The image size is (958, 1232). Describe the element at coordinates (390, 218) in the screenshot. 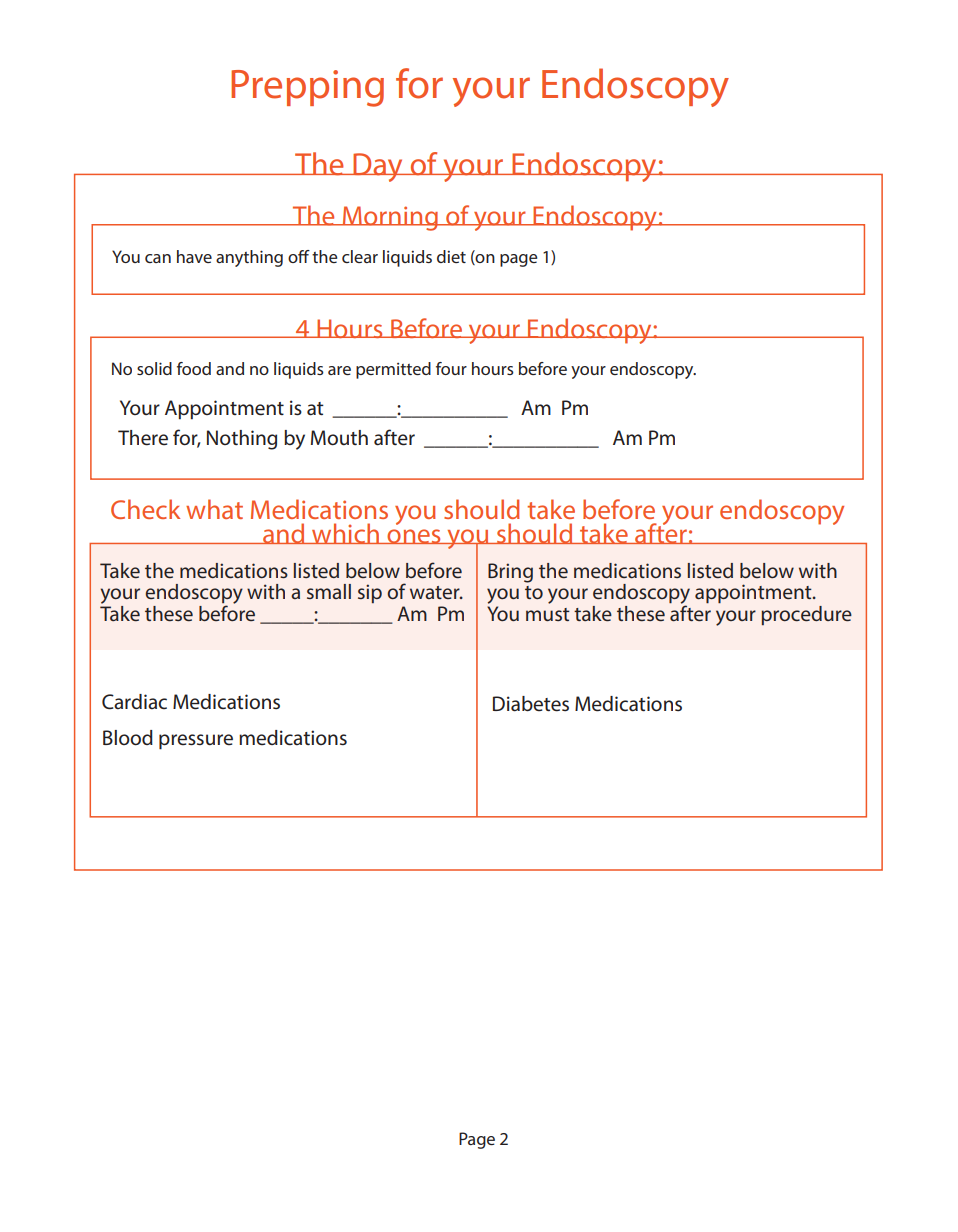

I see `Morning` at that location.
